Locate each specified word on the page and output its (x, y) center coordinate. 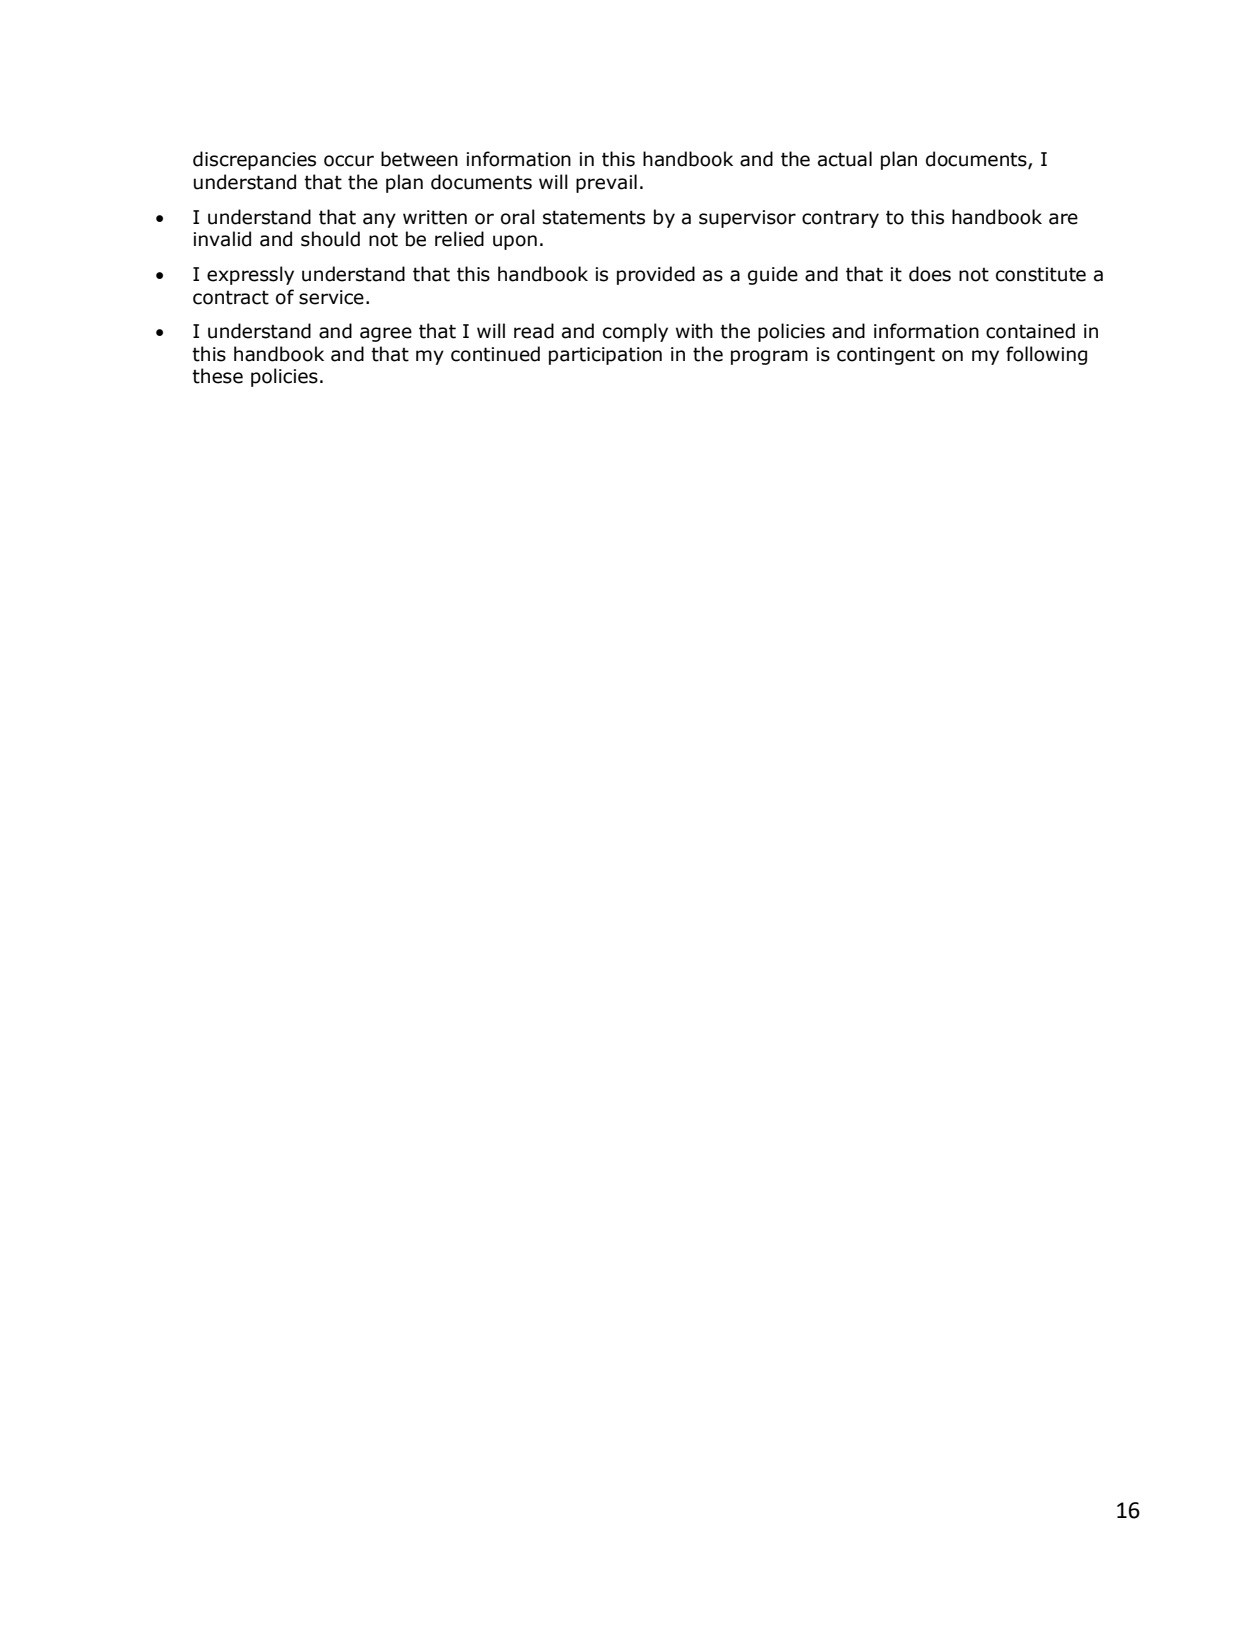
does (930, 274)
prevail (606, 183)
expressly (250, 275)
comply (635, 332)
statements (594, 217)
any (379, 220)
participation (605, 356)
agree (386, 334)
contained (1030, 331)
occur (349, 161)
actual (845, 159)
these (217, 376)
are (1063, 219)
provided (656, 275)
